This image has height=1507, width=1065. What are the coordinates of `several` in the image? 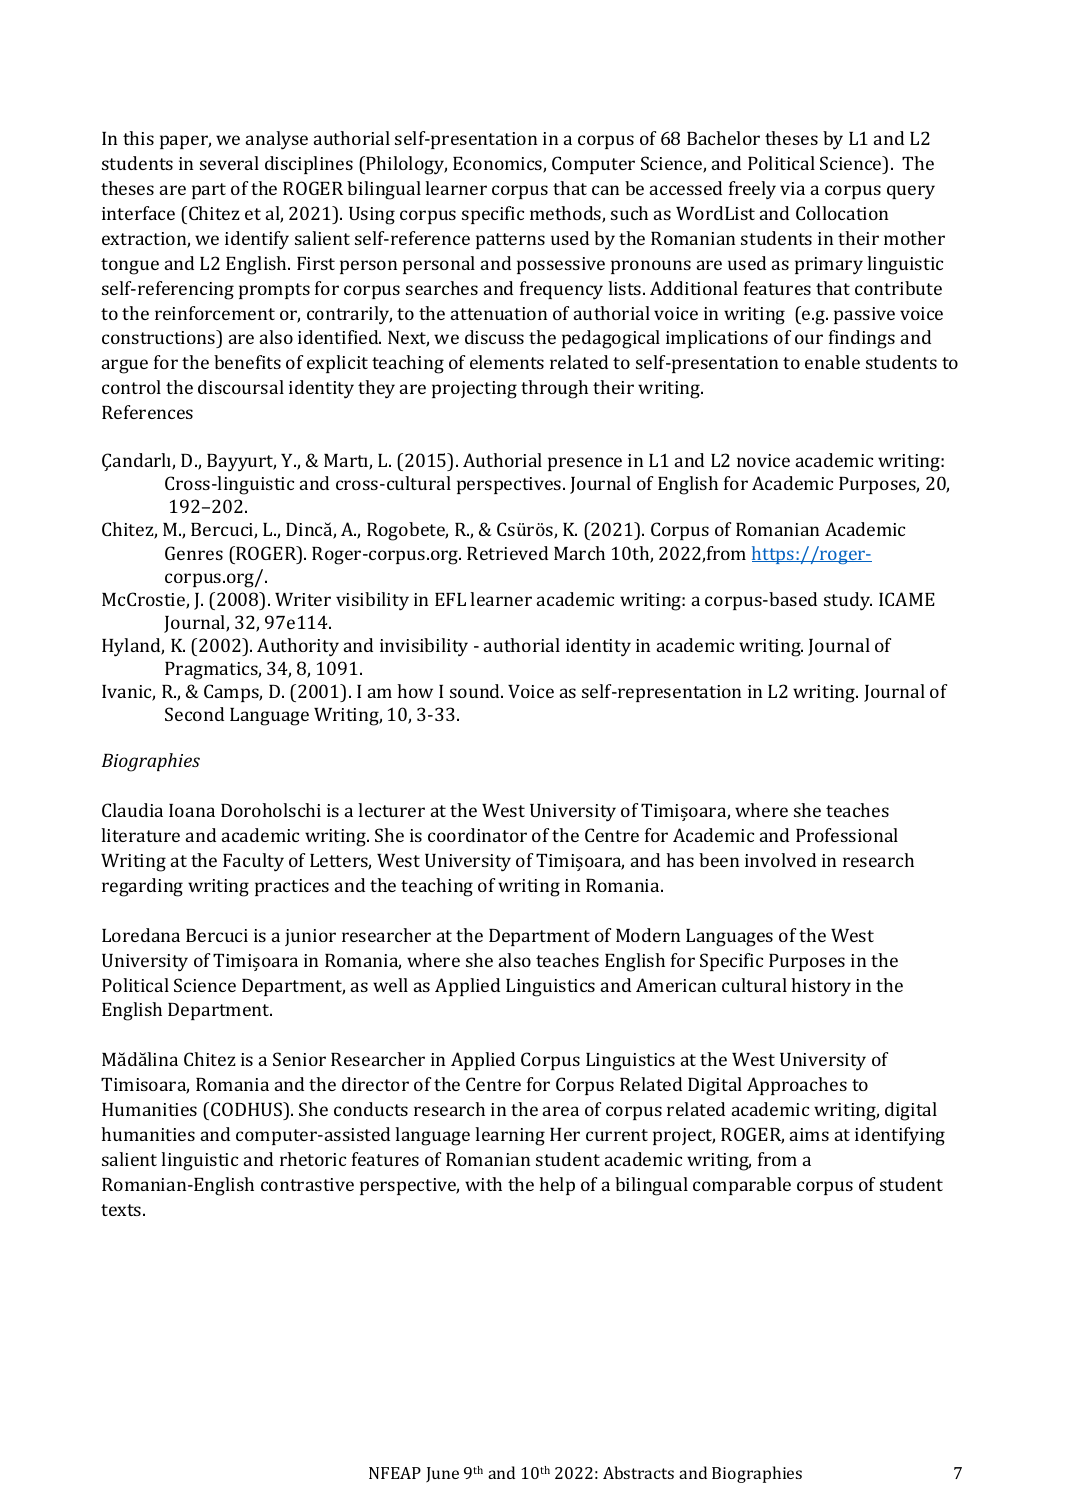 It's located at (229, 163).
